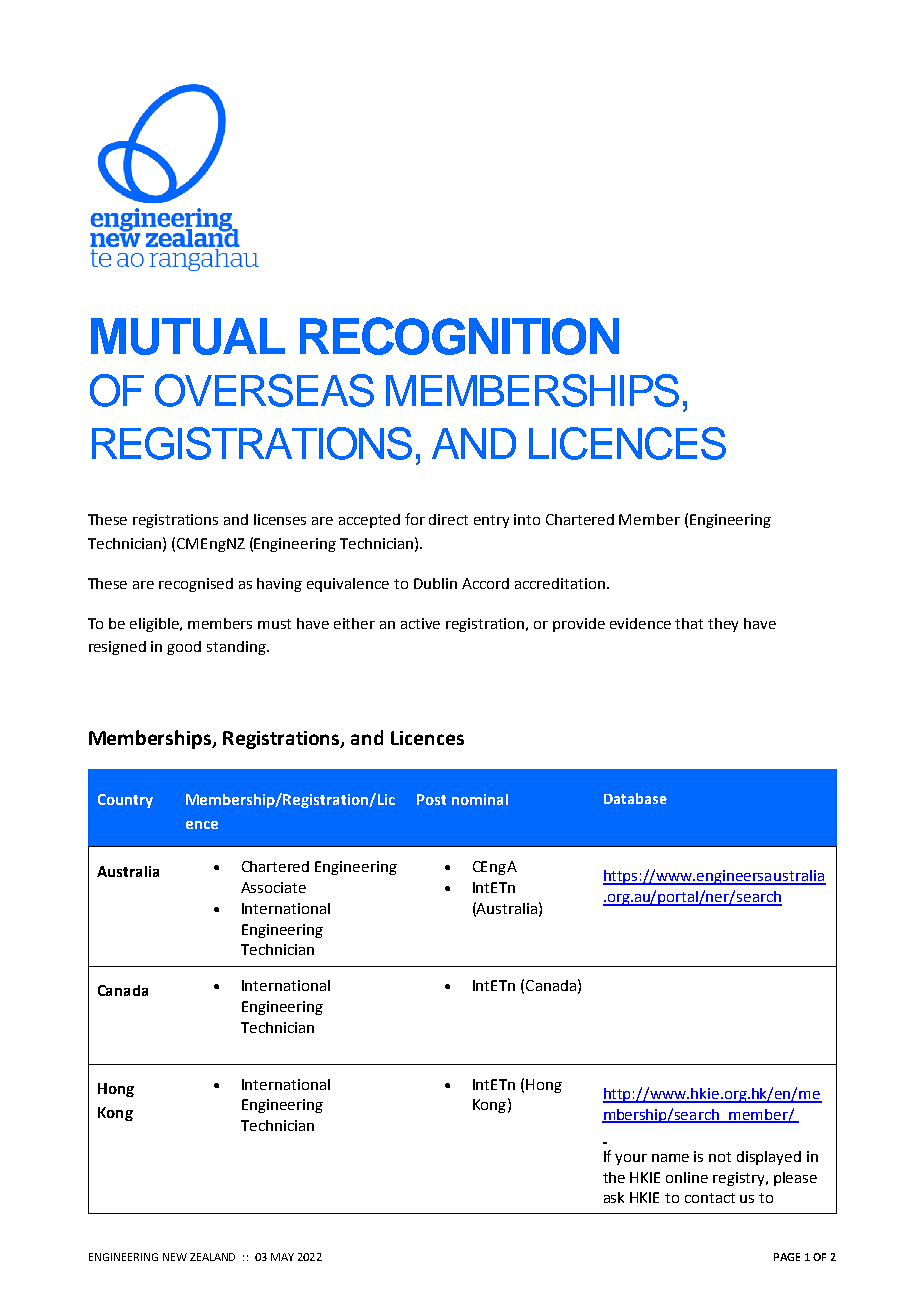 The image size is (924, 1308). Describe the element at coordinates (212, 1257) in the document. I see `ZEALAND` at that location.
